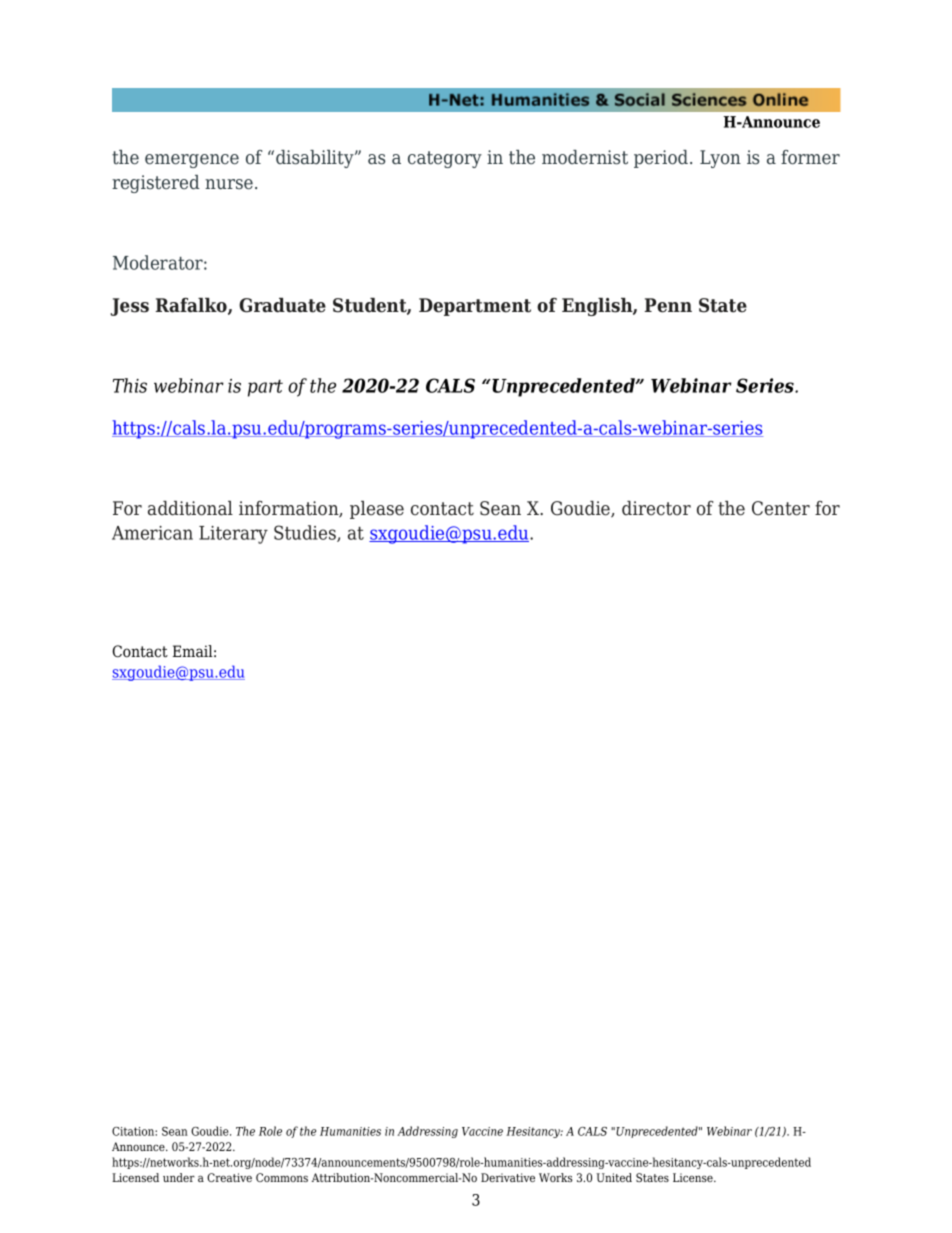  I want to click on director, so click(656, 508).
